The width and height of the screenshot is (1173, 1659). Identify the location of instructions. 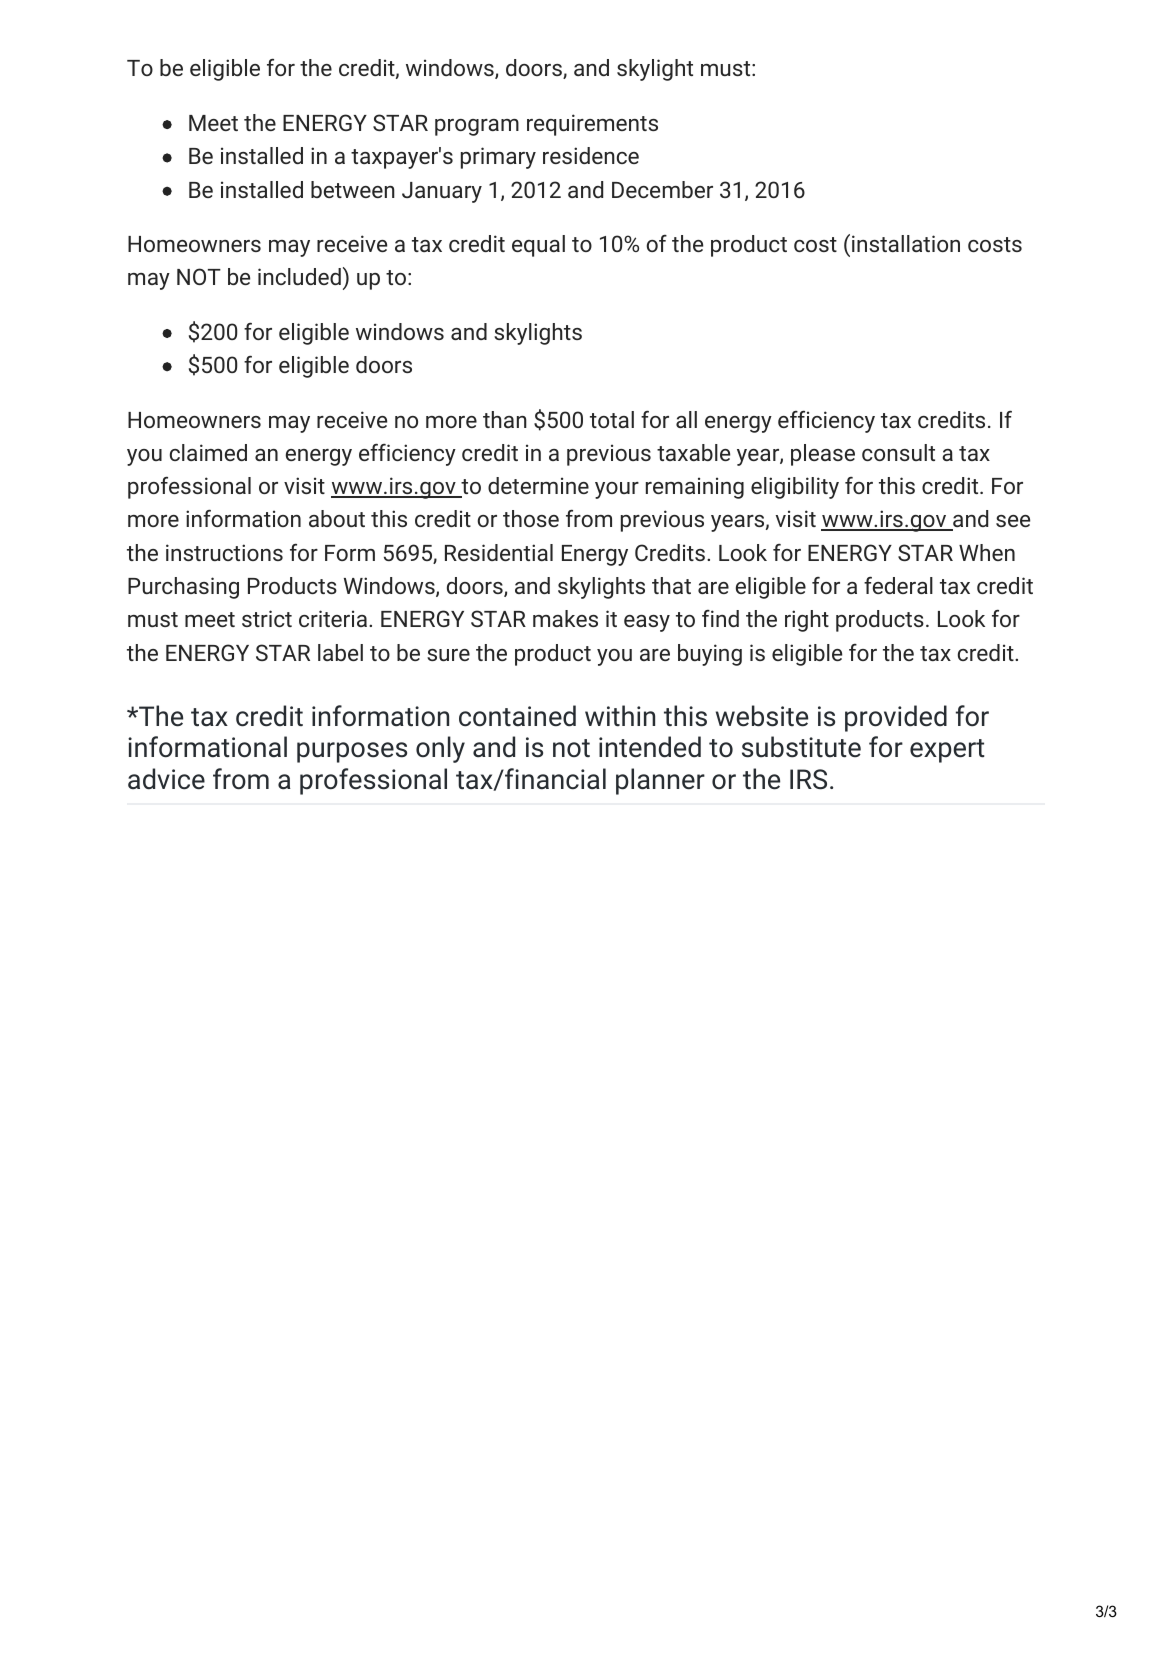
(224, 552).
